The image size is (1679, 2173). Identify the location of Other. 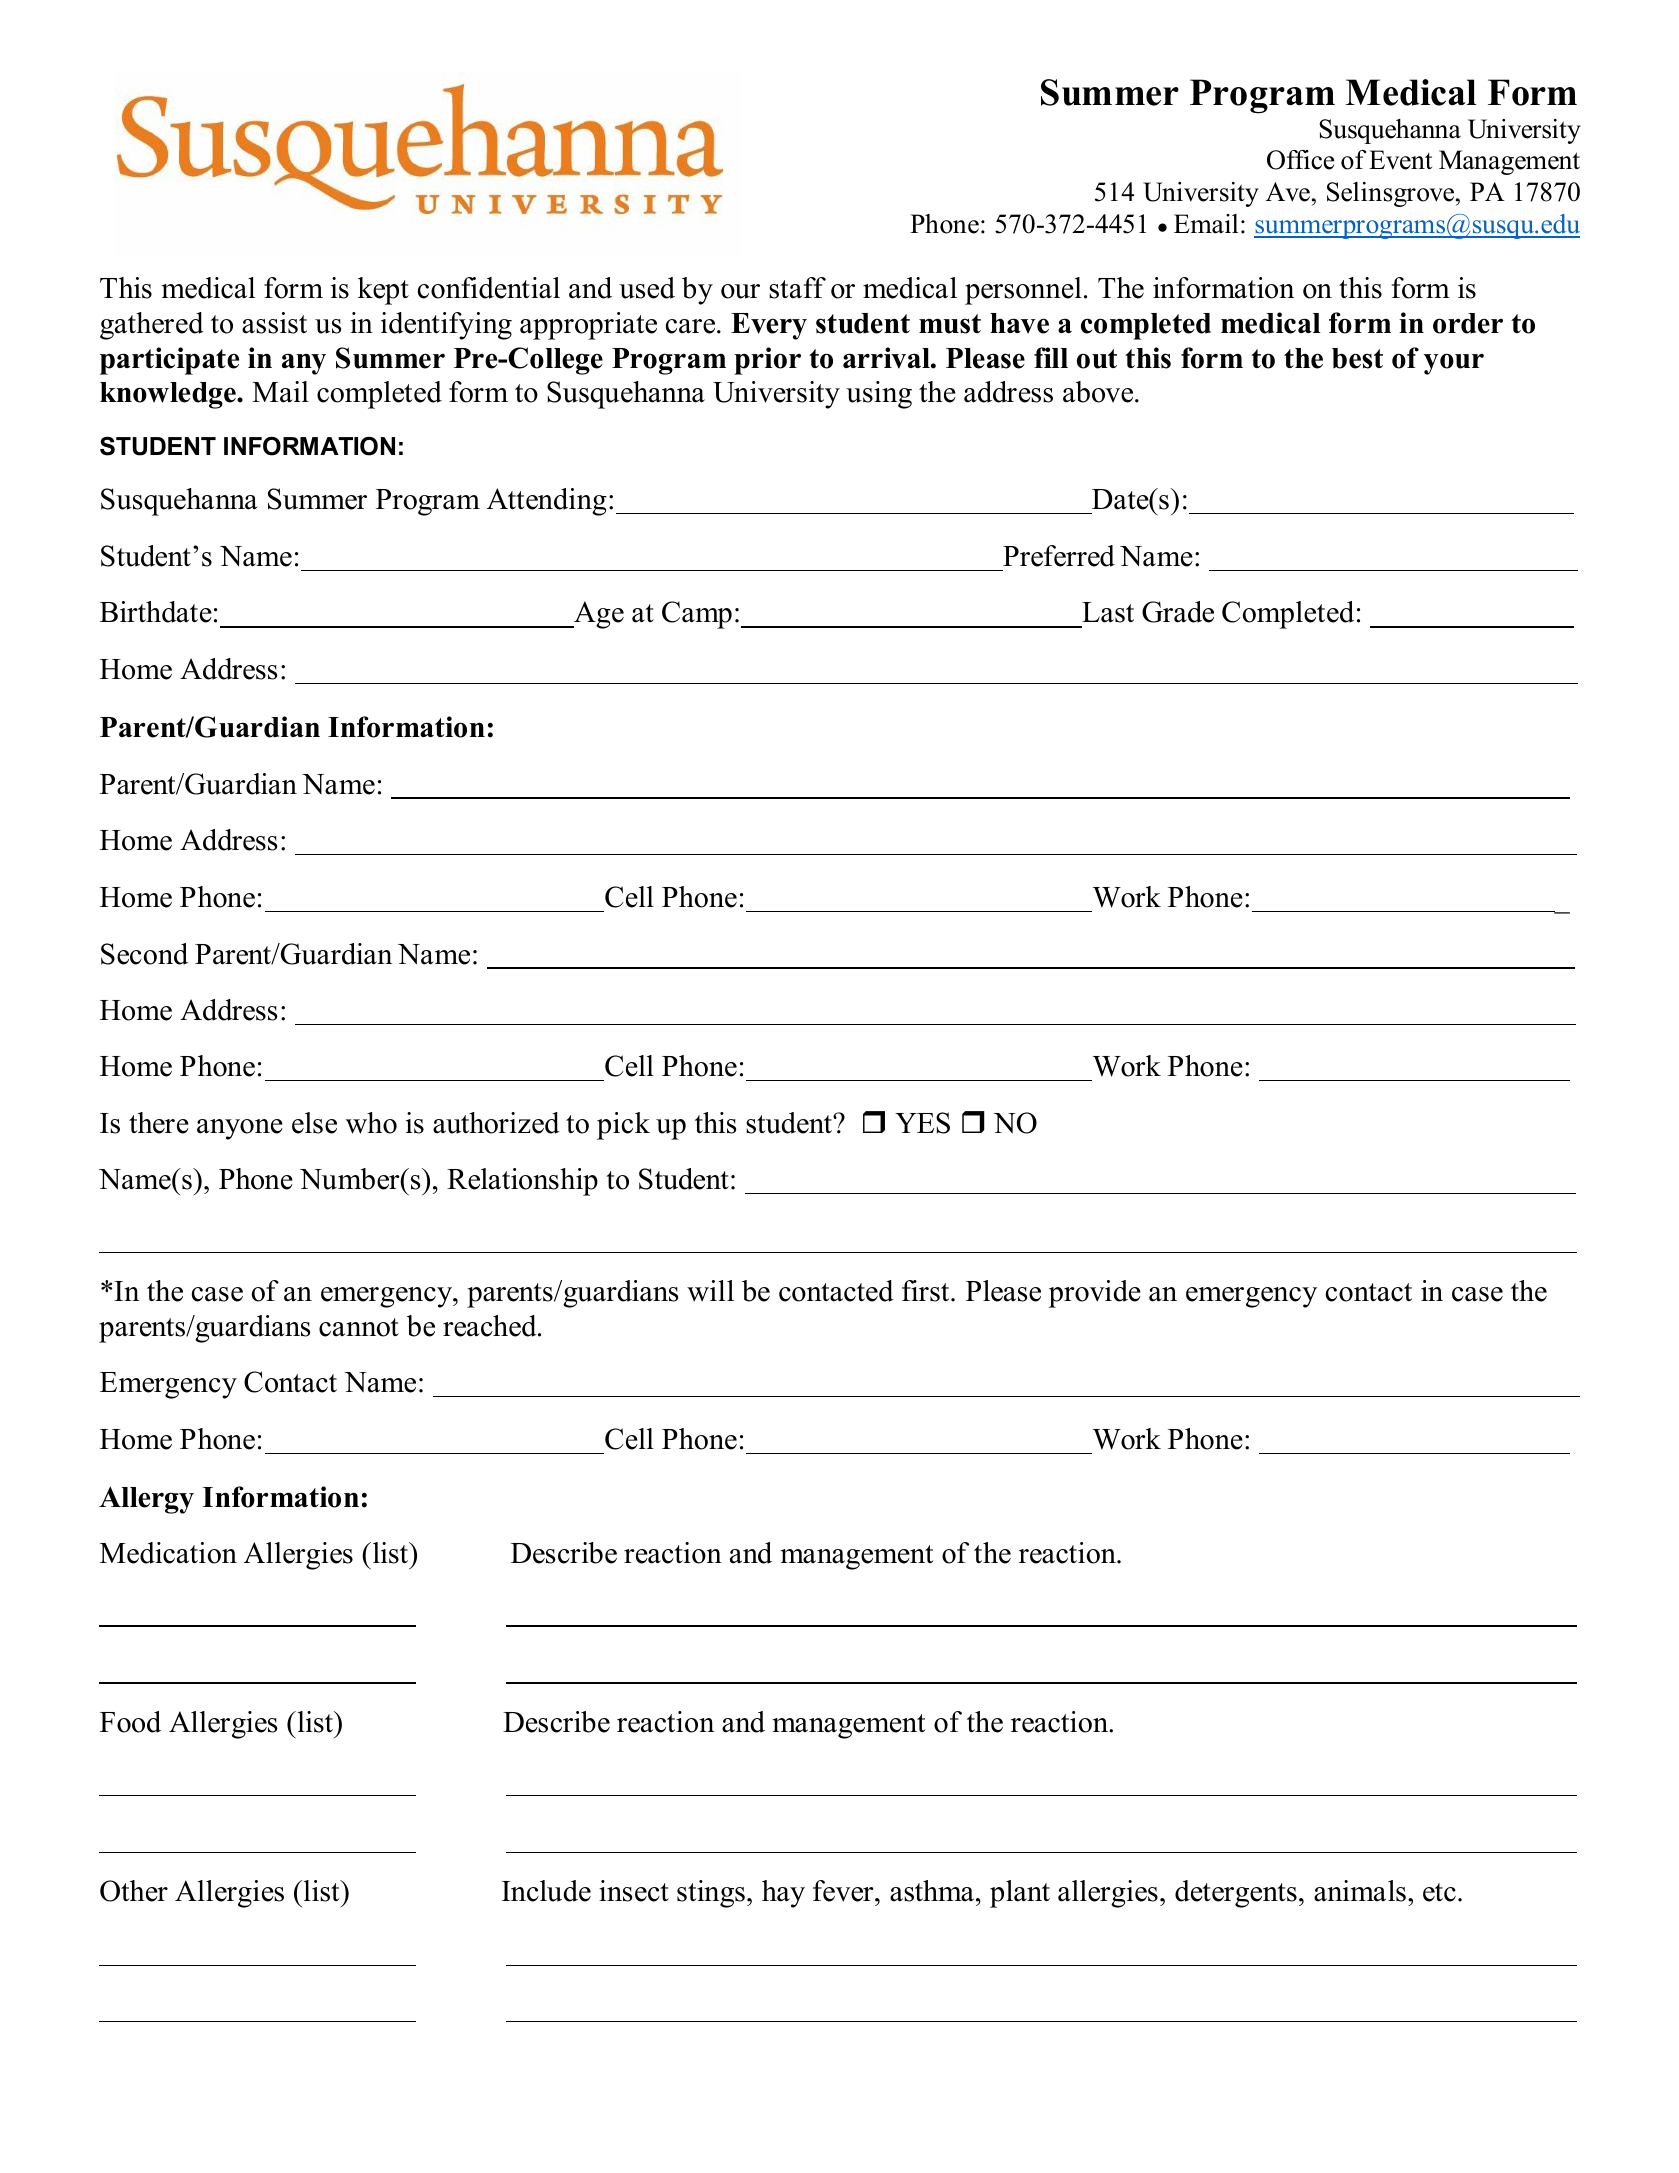
(134, 1891).
